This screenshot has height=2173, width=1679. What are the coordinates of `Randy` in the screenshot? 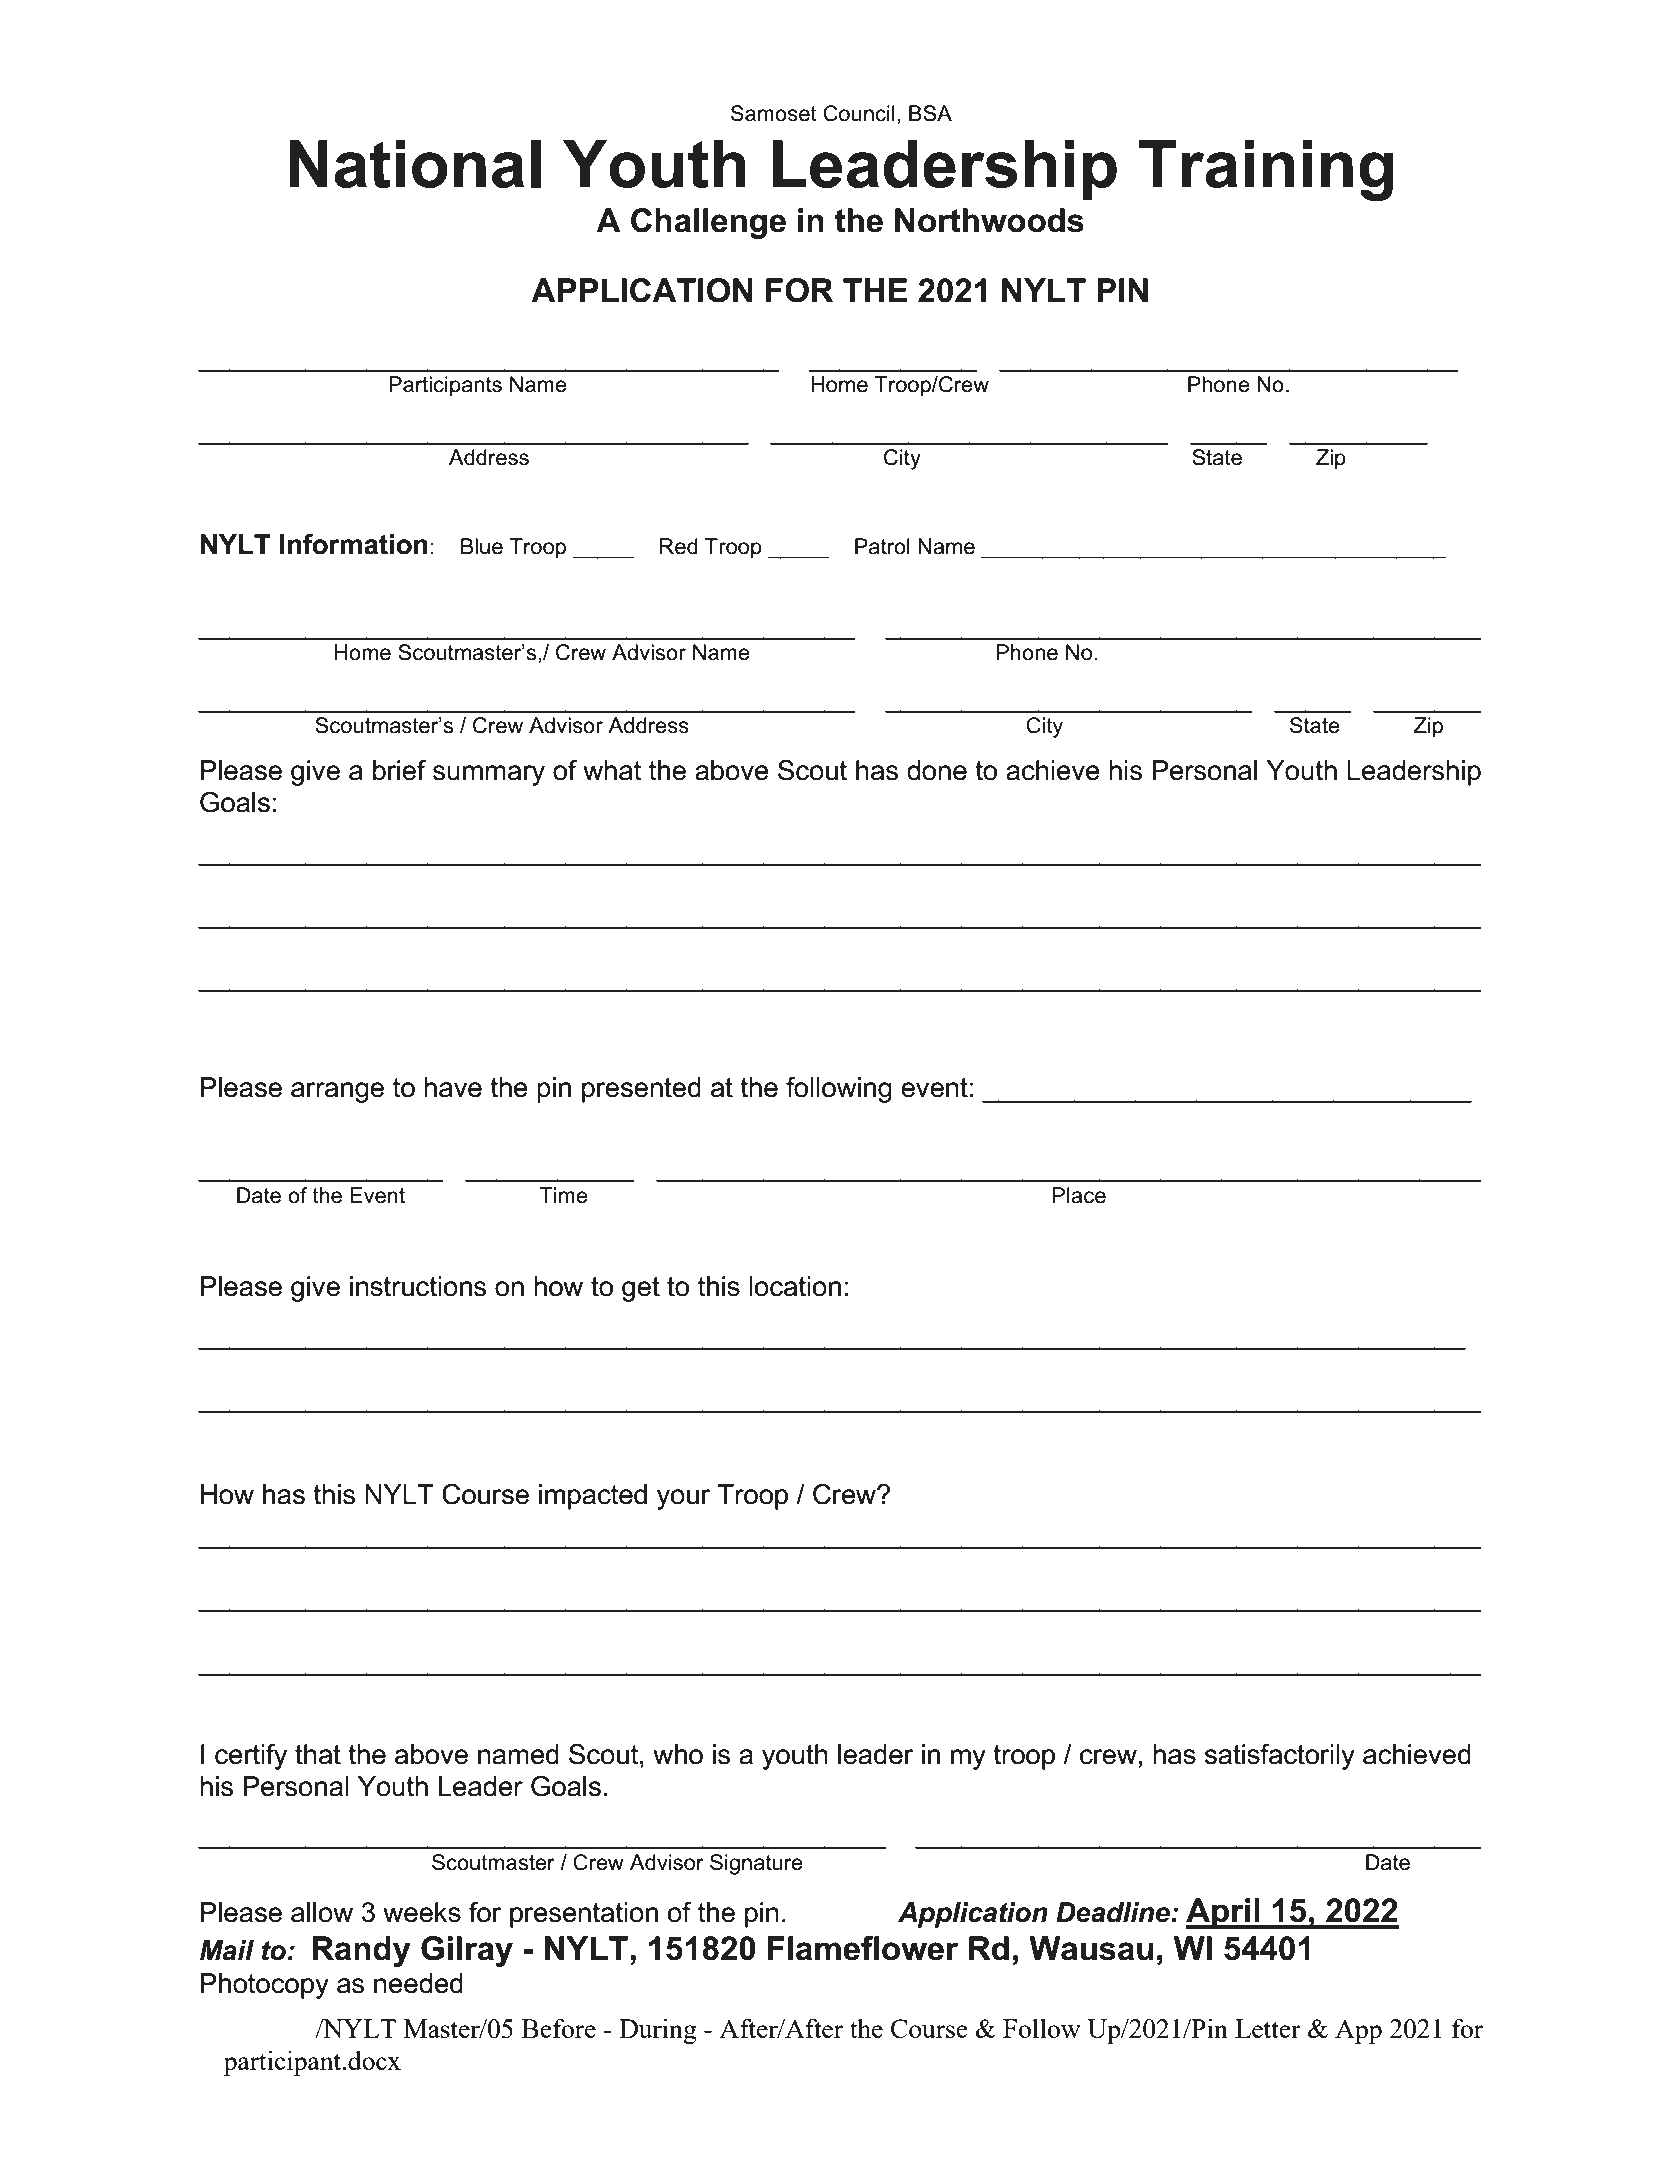 It's located at (361, 1951).
